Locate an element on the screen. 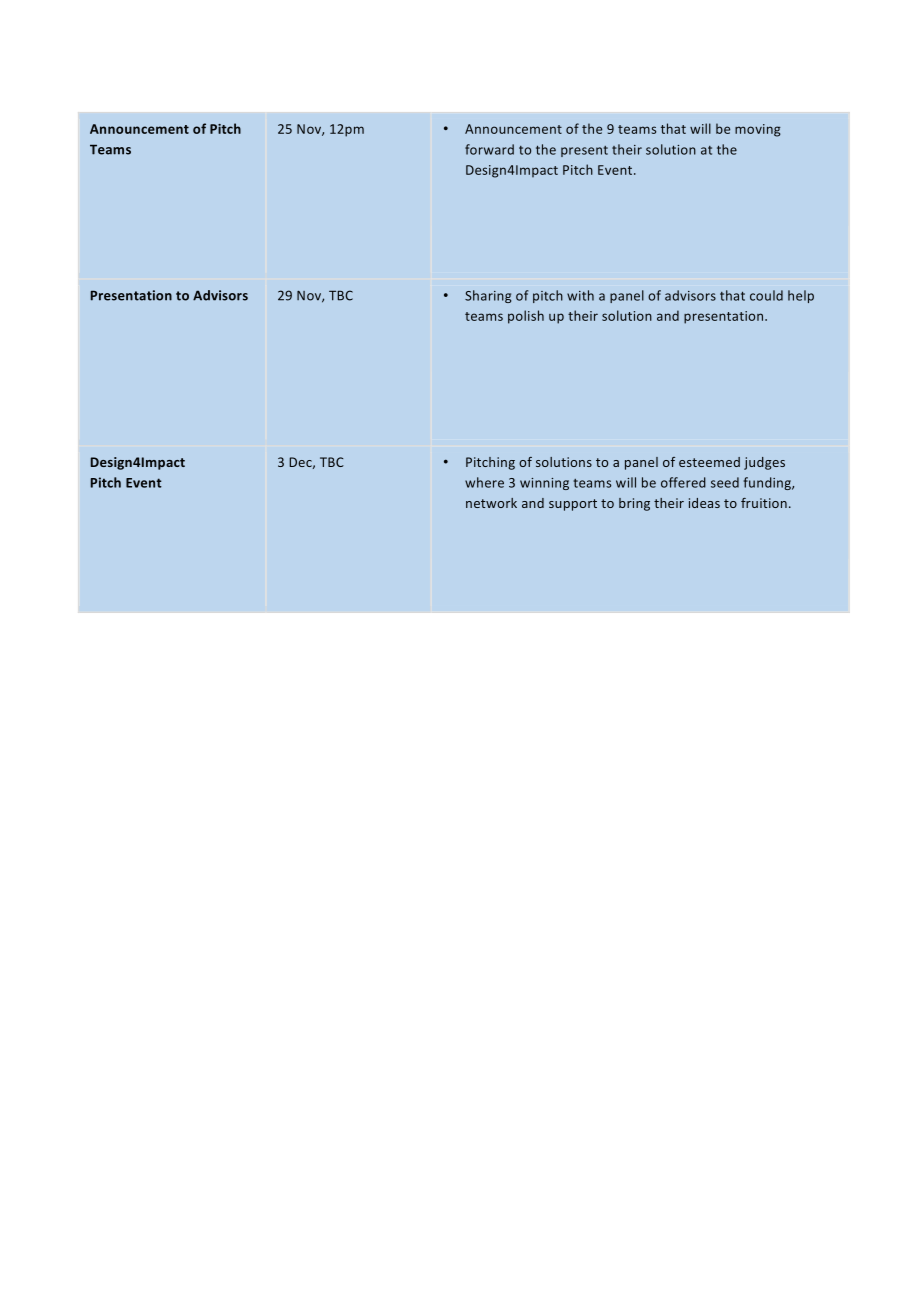 This screenshot has width=924, height=1308. polish is located at coordinates (526, 317).
